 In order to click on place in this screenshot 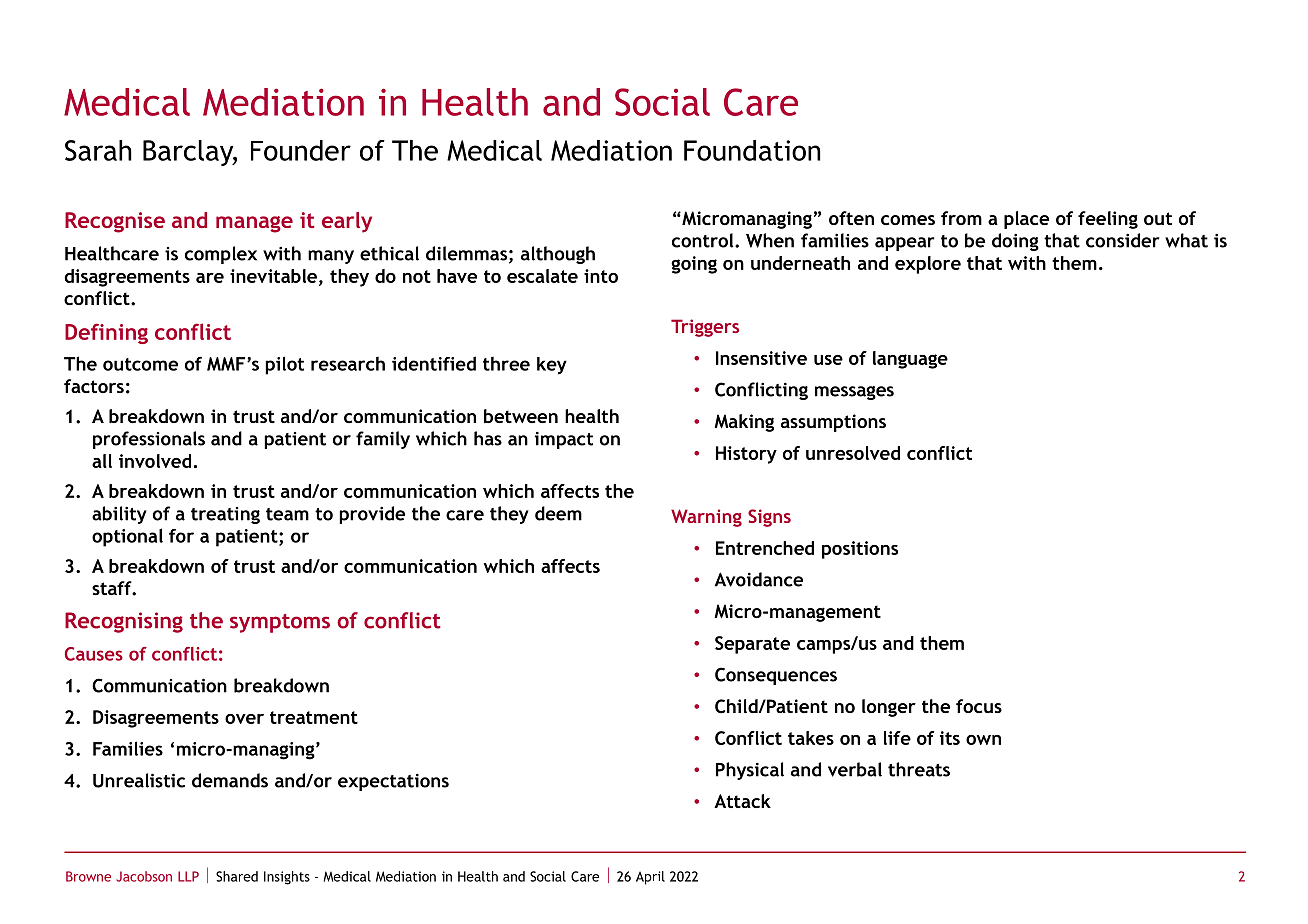, I will do `click(1026, 220)`.
